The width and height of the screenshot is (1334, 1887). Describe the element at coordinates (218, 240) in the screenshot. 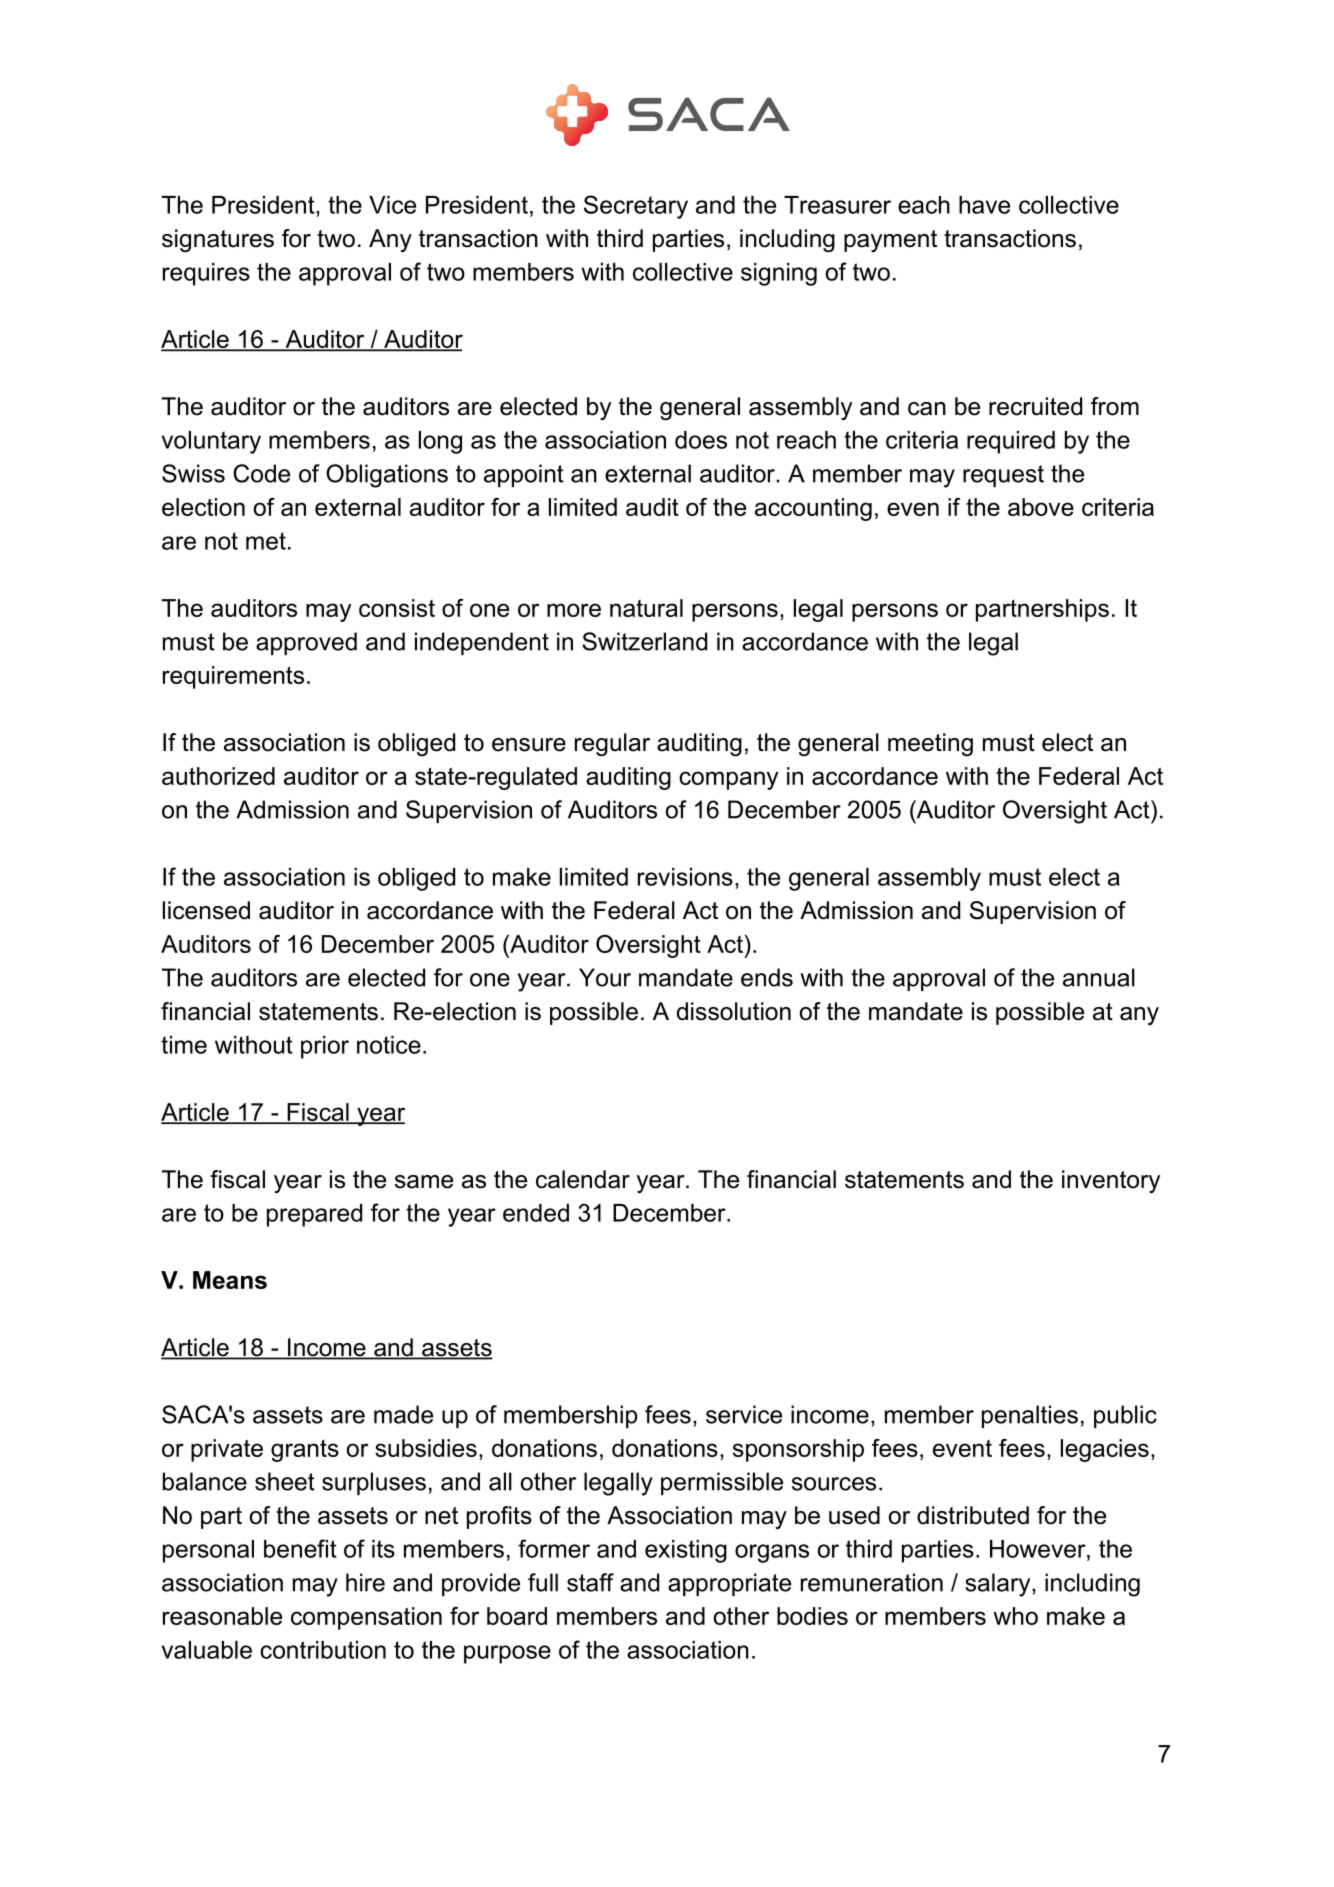

I see `signatures` at that location.
